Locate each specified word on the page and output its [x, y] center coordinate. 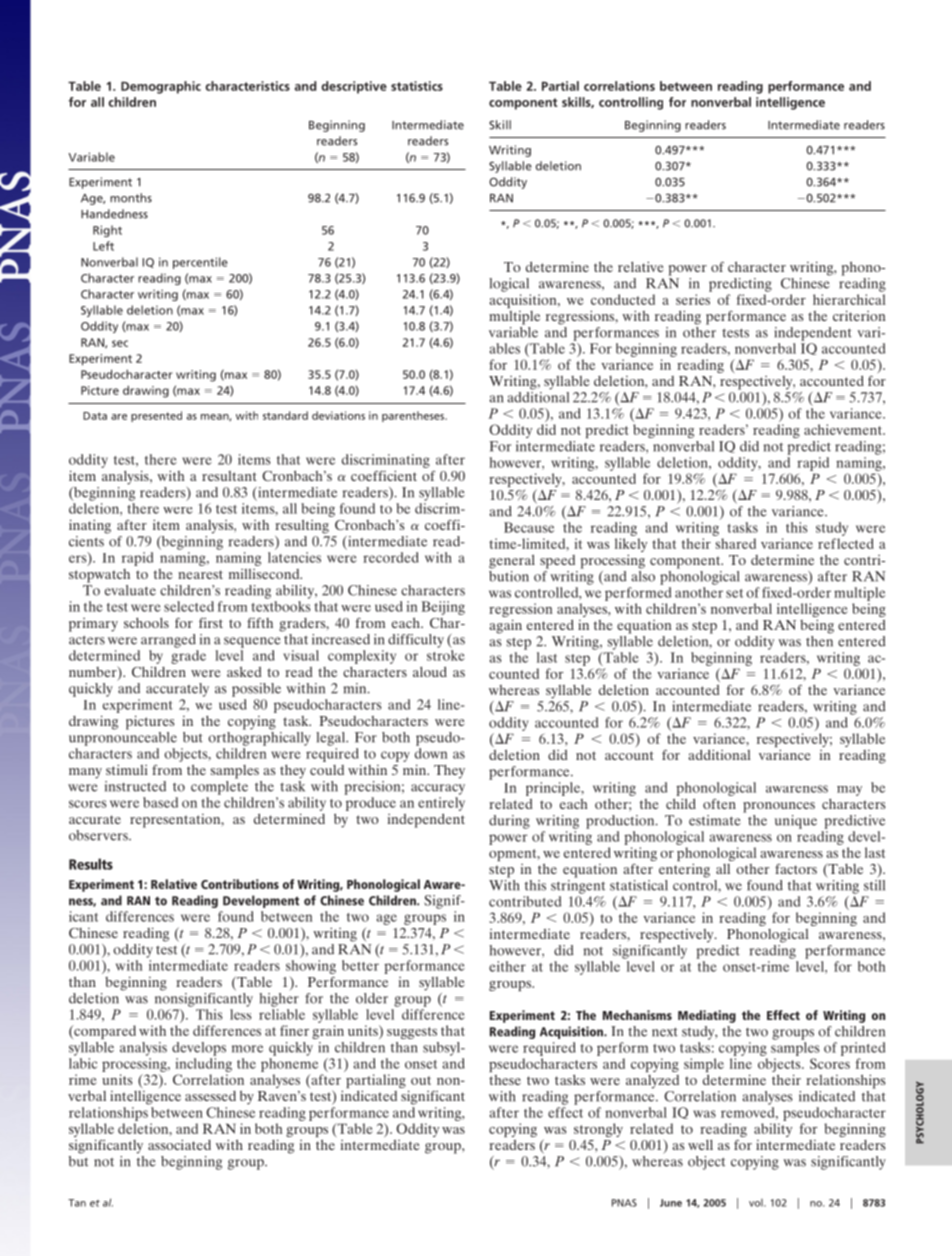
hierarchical [849, 299]
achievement [844, 429]
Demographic [161, 87]
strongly [598, 1130]
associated [179, 1144]
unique [796, 822]
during [509, 822]
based [160, 802]
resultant [229, 476]
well [700, 1145]
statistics [417, 86]
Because [529, 527]
